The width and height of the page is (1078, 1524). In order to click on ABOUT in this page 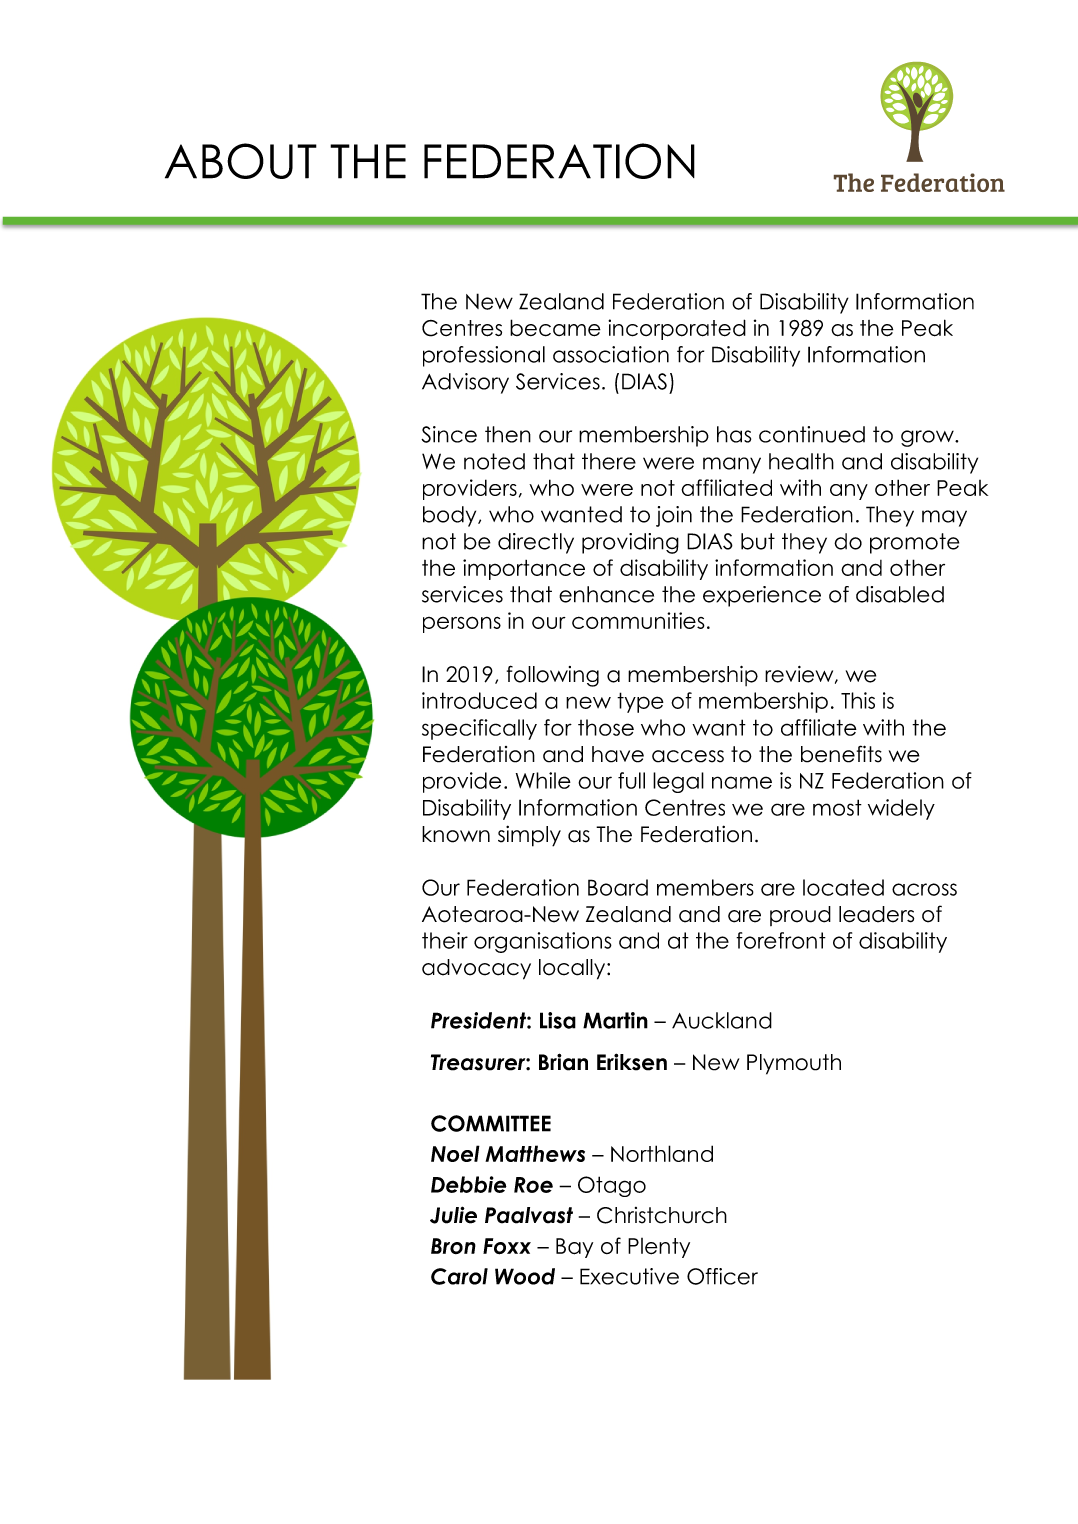, I will do `click(241, 161)`.
